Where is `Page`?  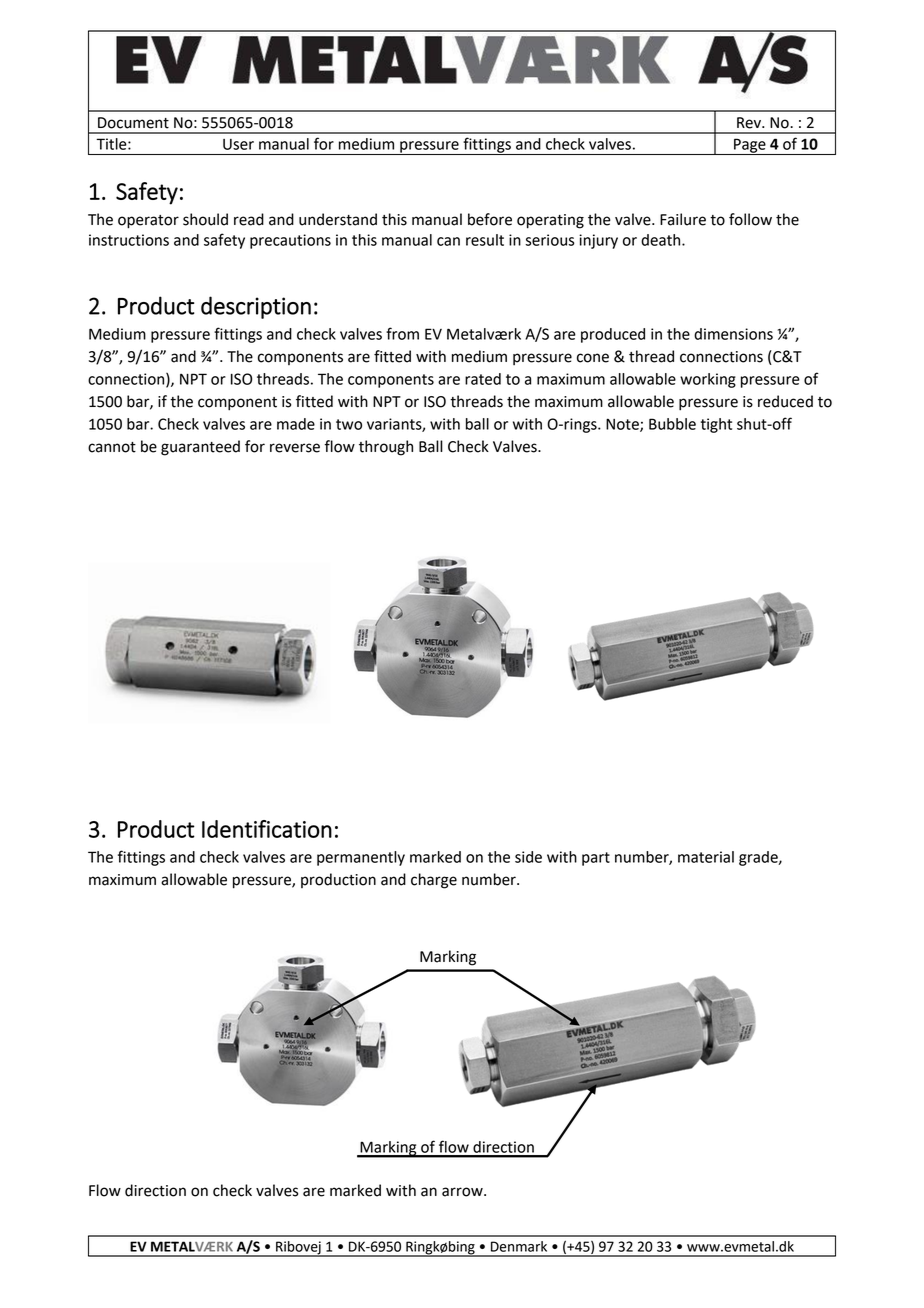 Page is located at coordinates (750, 146).
